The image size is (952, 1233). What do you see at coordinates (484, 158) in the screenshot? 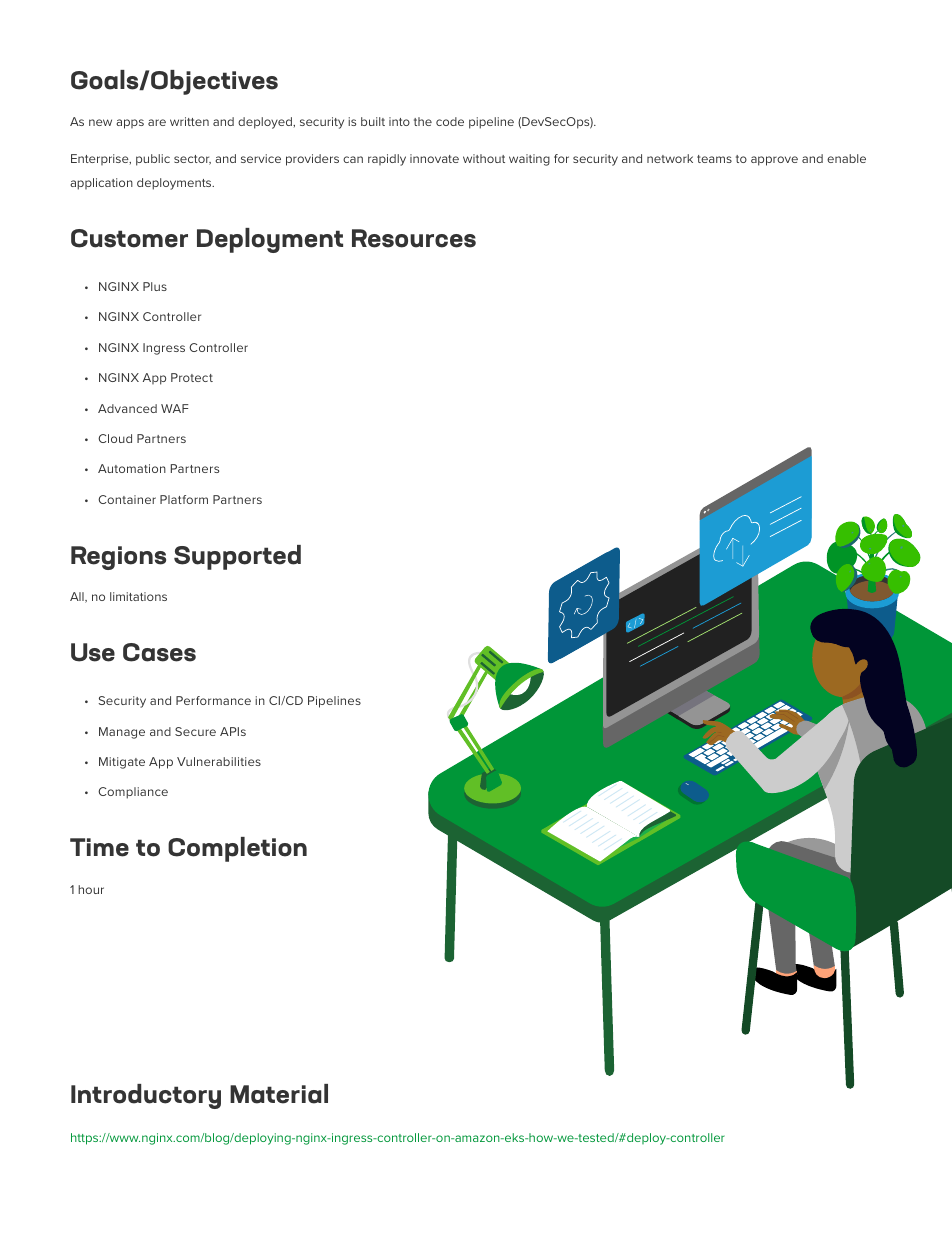
I see `without` at bounding box center [484, 158].
